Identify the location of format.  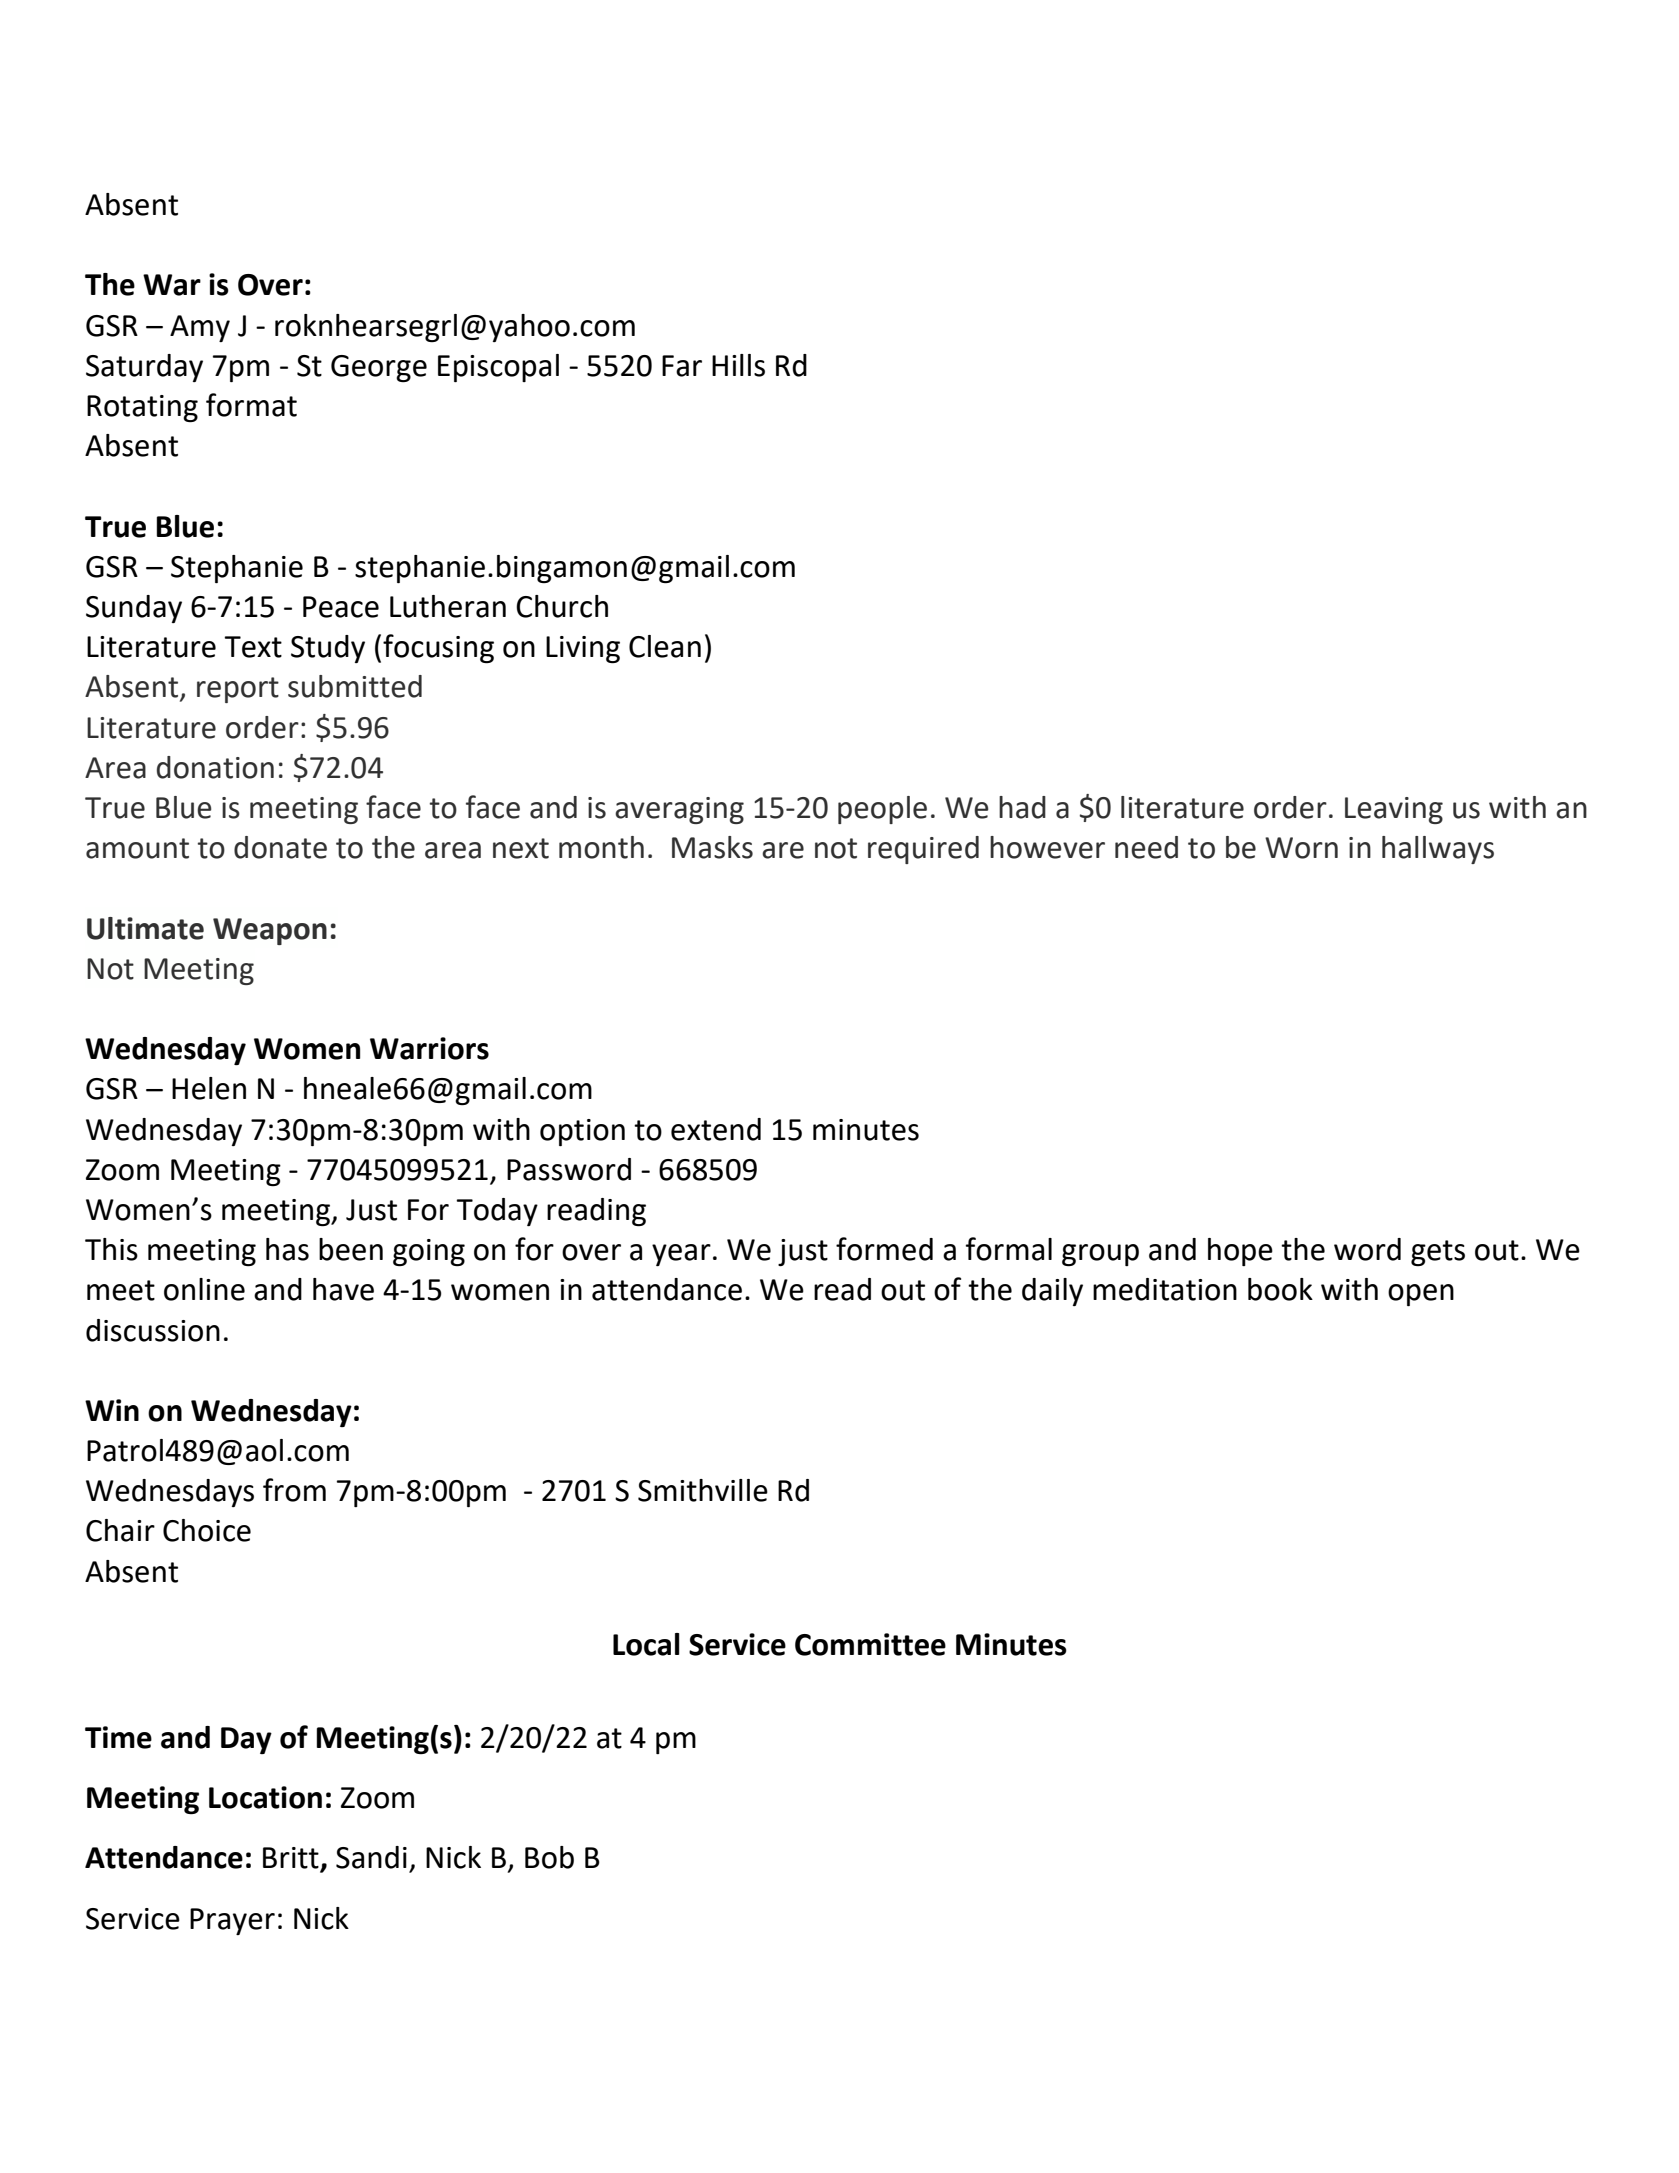
(251, 405).
